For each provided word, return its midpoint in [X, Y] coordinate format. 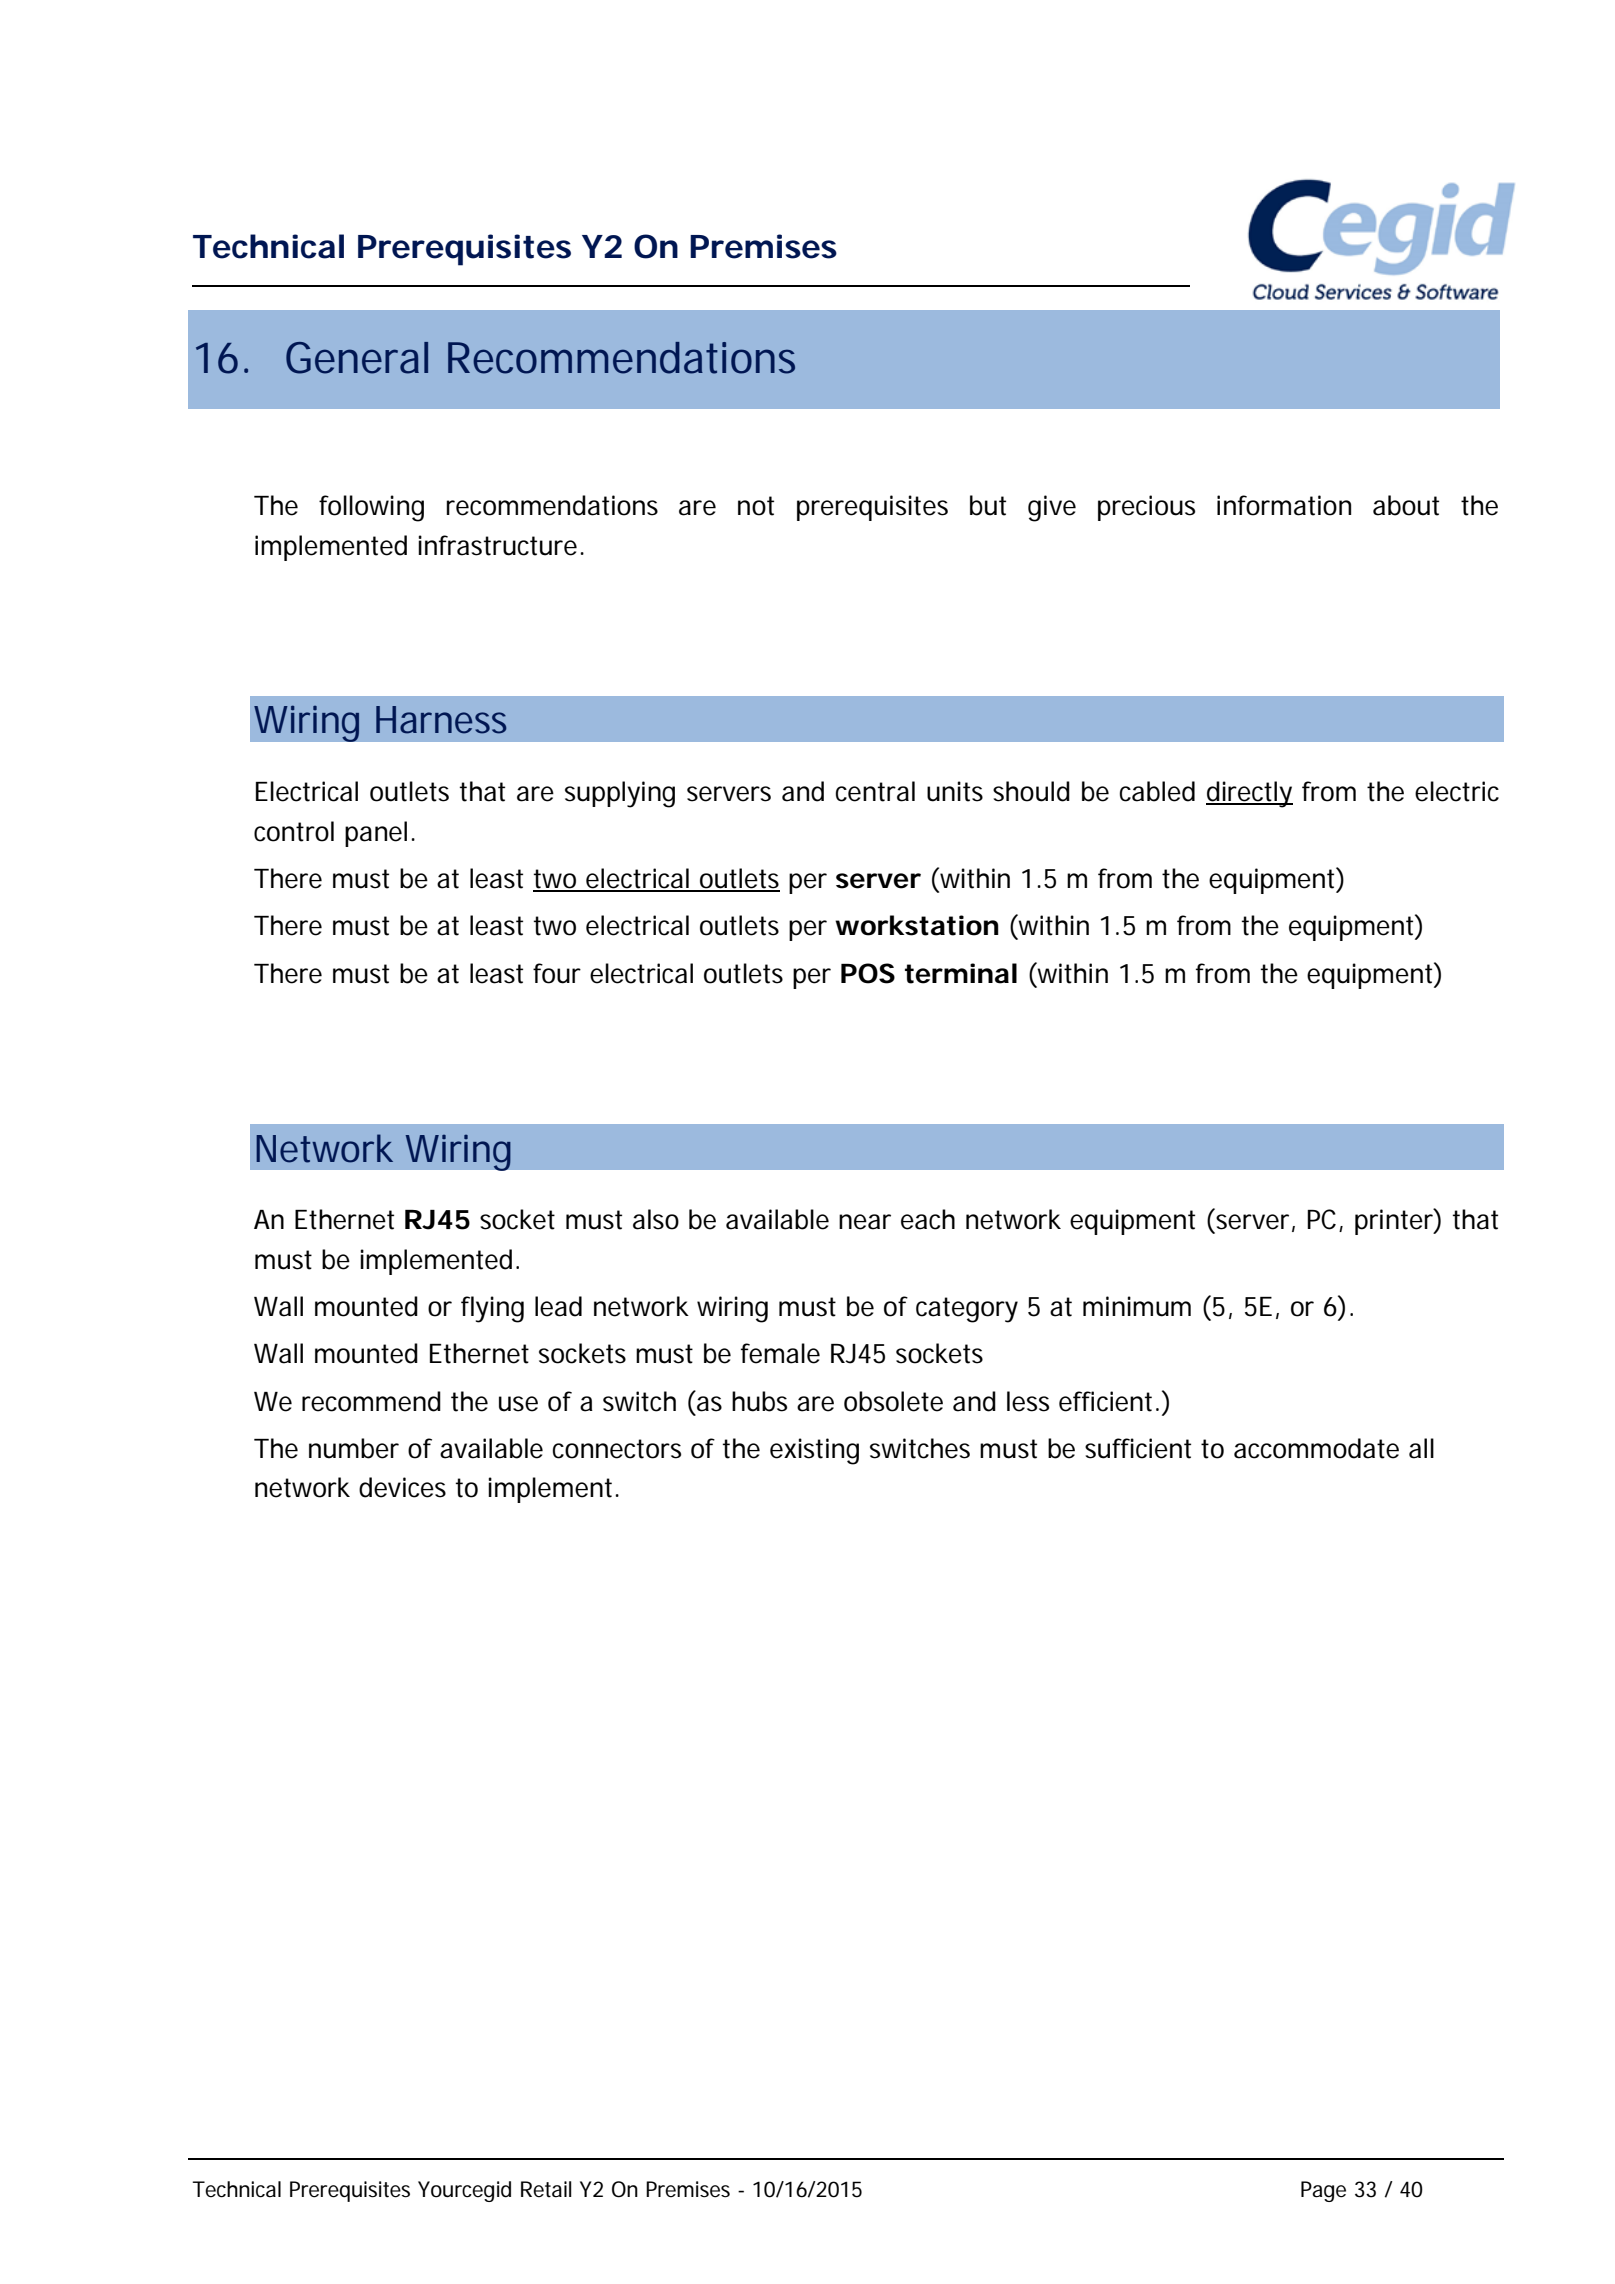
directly [1249, 794]
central [875, 791]
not [756, 506]
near [865, 1222]
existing [814, 1451]
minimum [1137, 1306]
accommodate [1316, 1448]
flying [492, 1309]
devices [402, 1487]
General [357, 358]
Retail [546, 2189]
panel [376, 834]
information [1284, 505]
